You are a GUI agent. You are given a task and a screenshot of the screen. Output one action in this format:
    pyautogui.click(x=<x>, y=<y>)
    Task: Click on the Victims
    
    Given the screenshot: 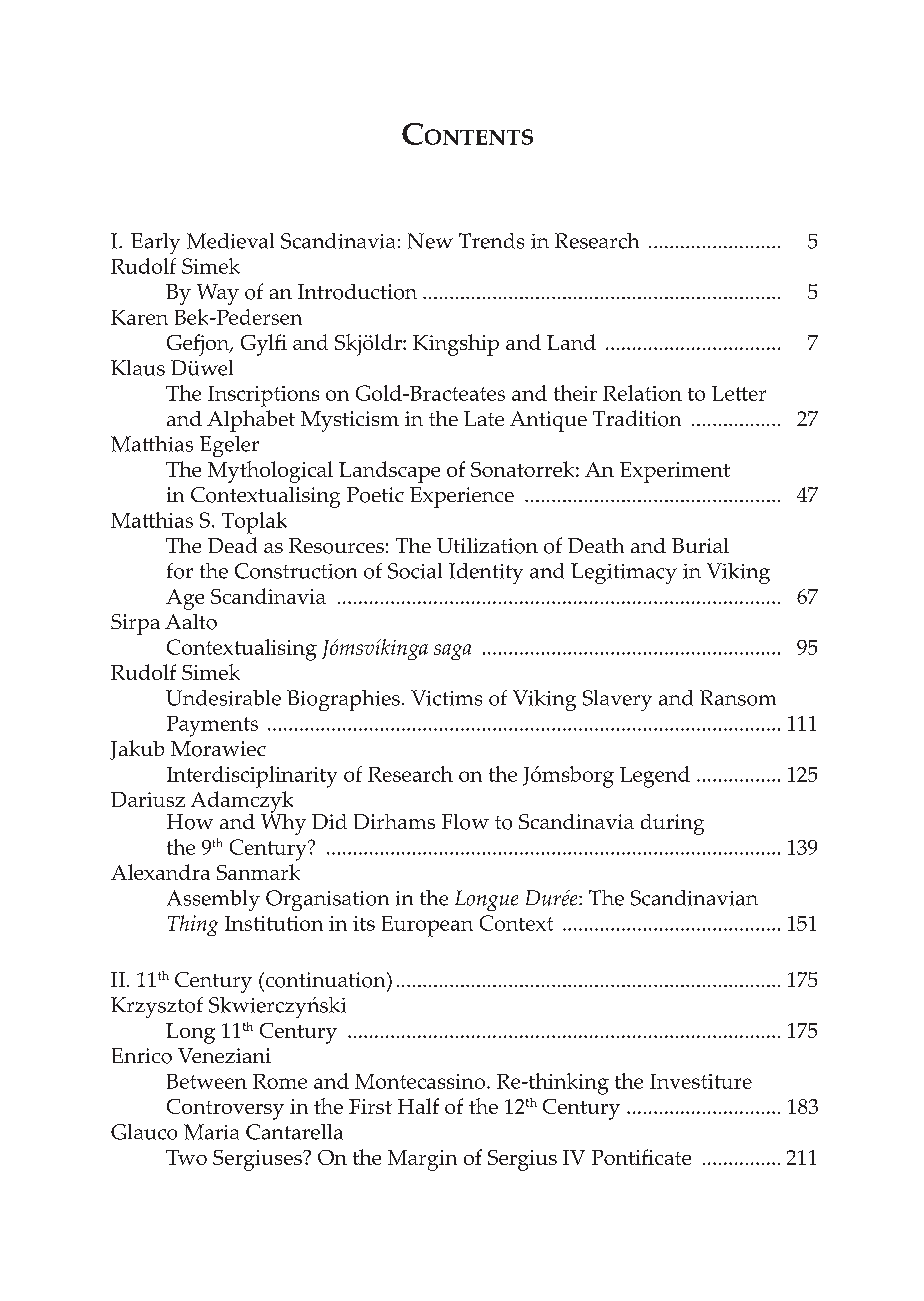 What is the action you would take?
    pyautogui.click(x=446, y=698)
